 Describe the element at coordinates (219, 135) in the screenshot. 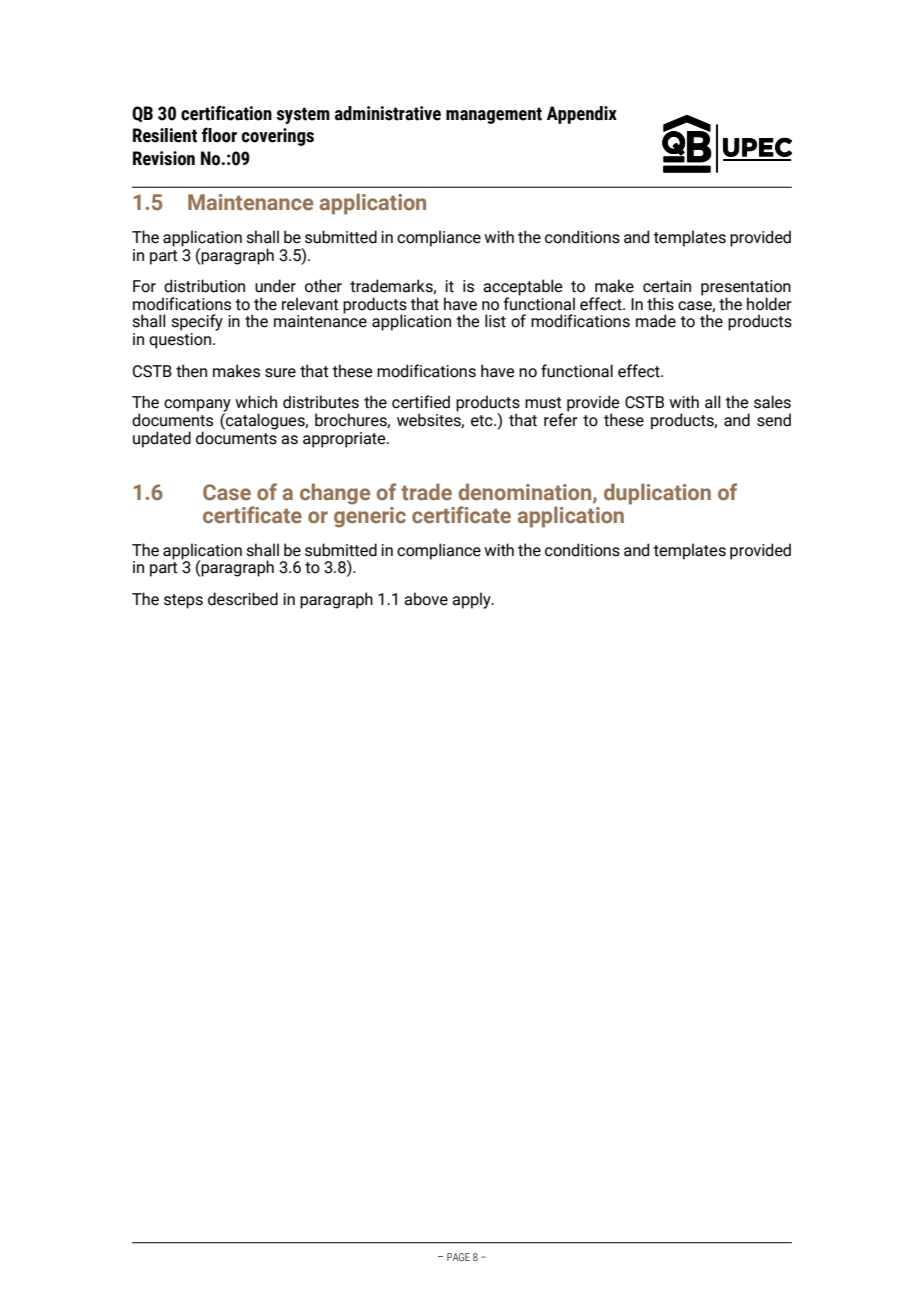

I see `floor` at that location.
